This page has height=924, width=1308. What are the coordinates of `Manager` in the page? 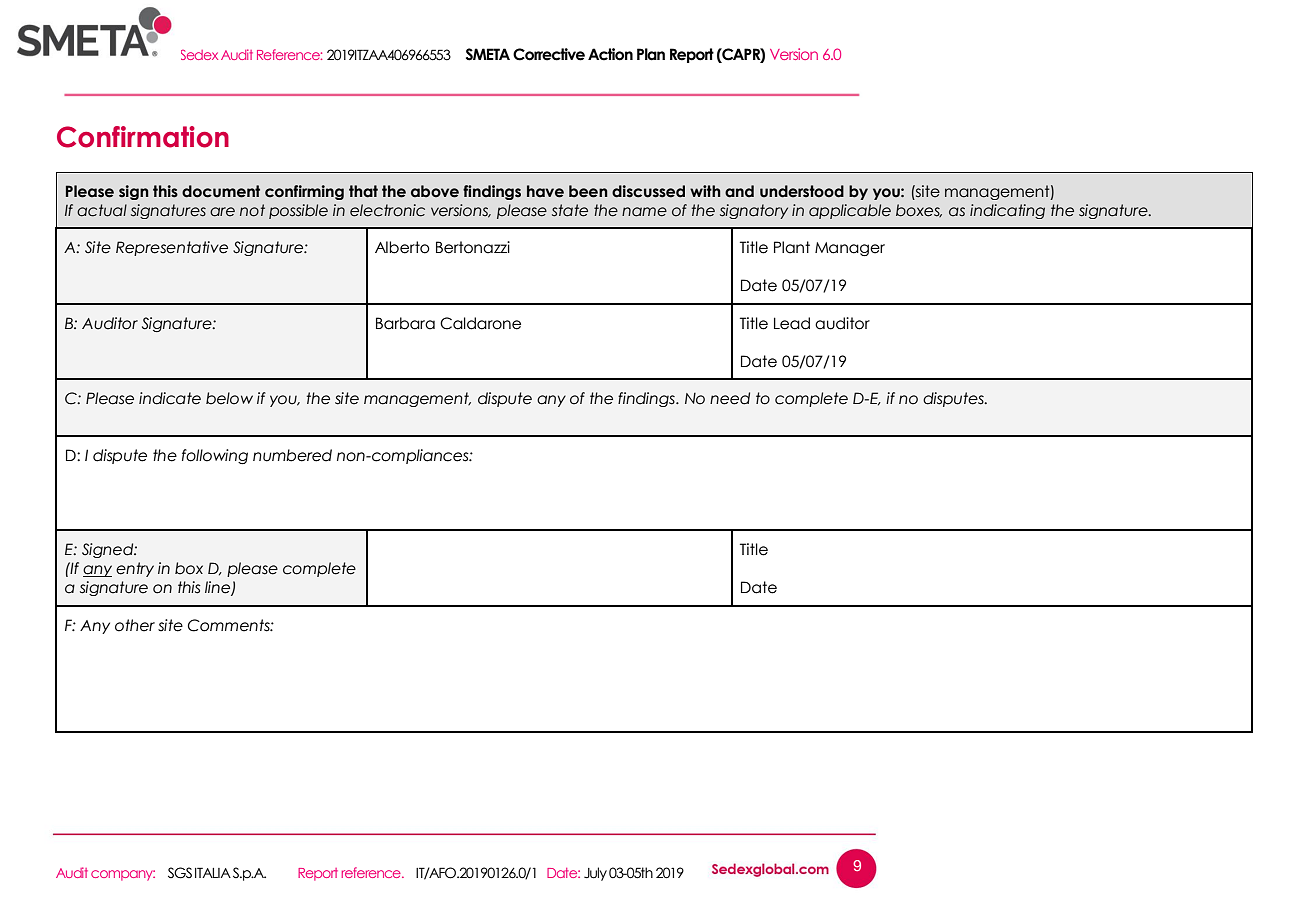 It's located at (850, 249).
